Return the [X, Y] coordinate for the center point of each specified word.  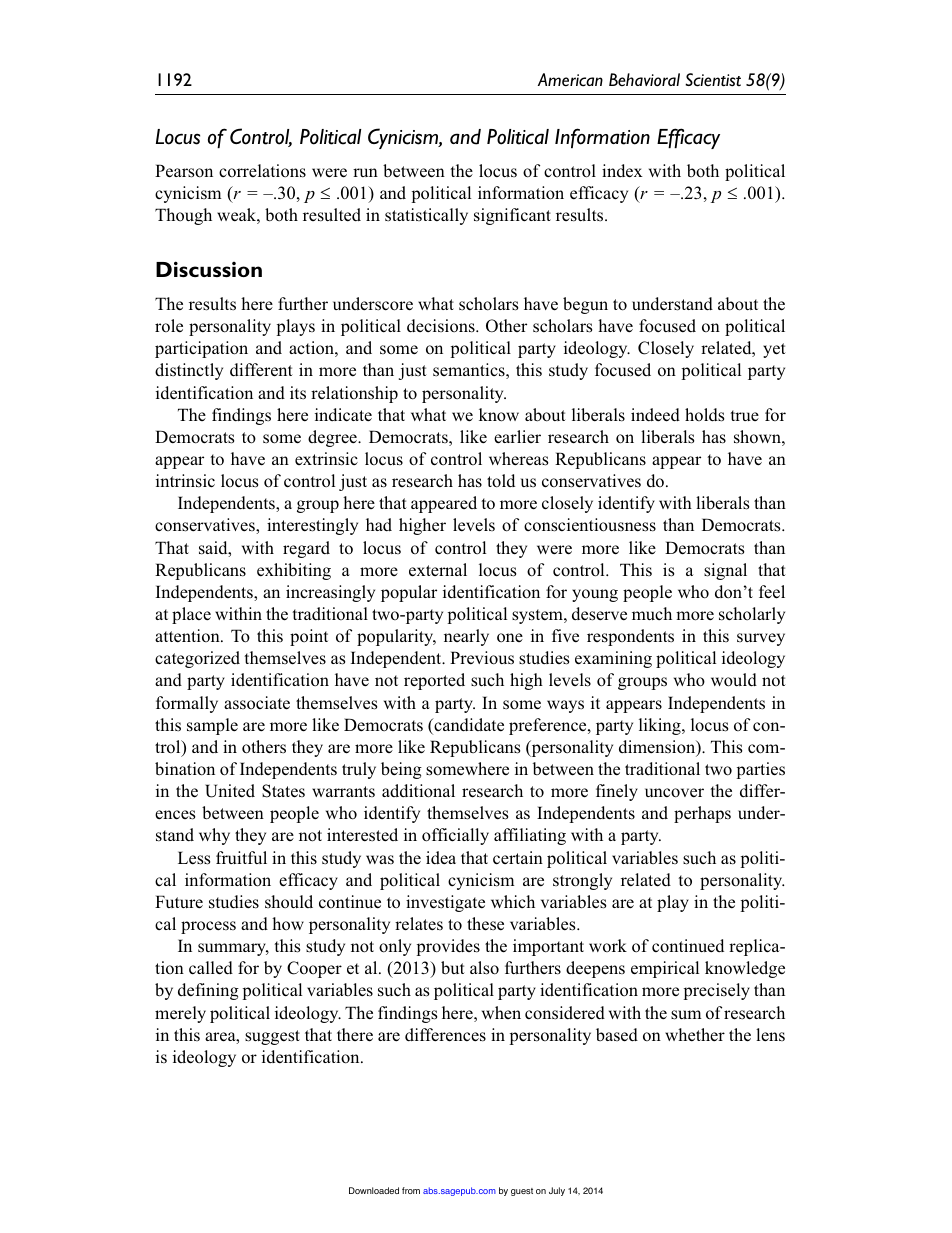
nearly [466, 637]
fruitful [241, 857]
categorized [197, 659]
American [570, 80]
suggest [272, 1037]
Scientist [713, 80]
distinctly [189, 371]
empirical [665, 969]
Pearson [184, 171]
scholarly [752, 615]
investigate [445, 903]
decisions [442, 326]
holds [704, 415]
